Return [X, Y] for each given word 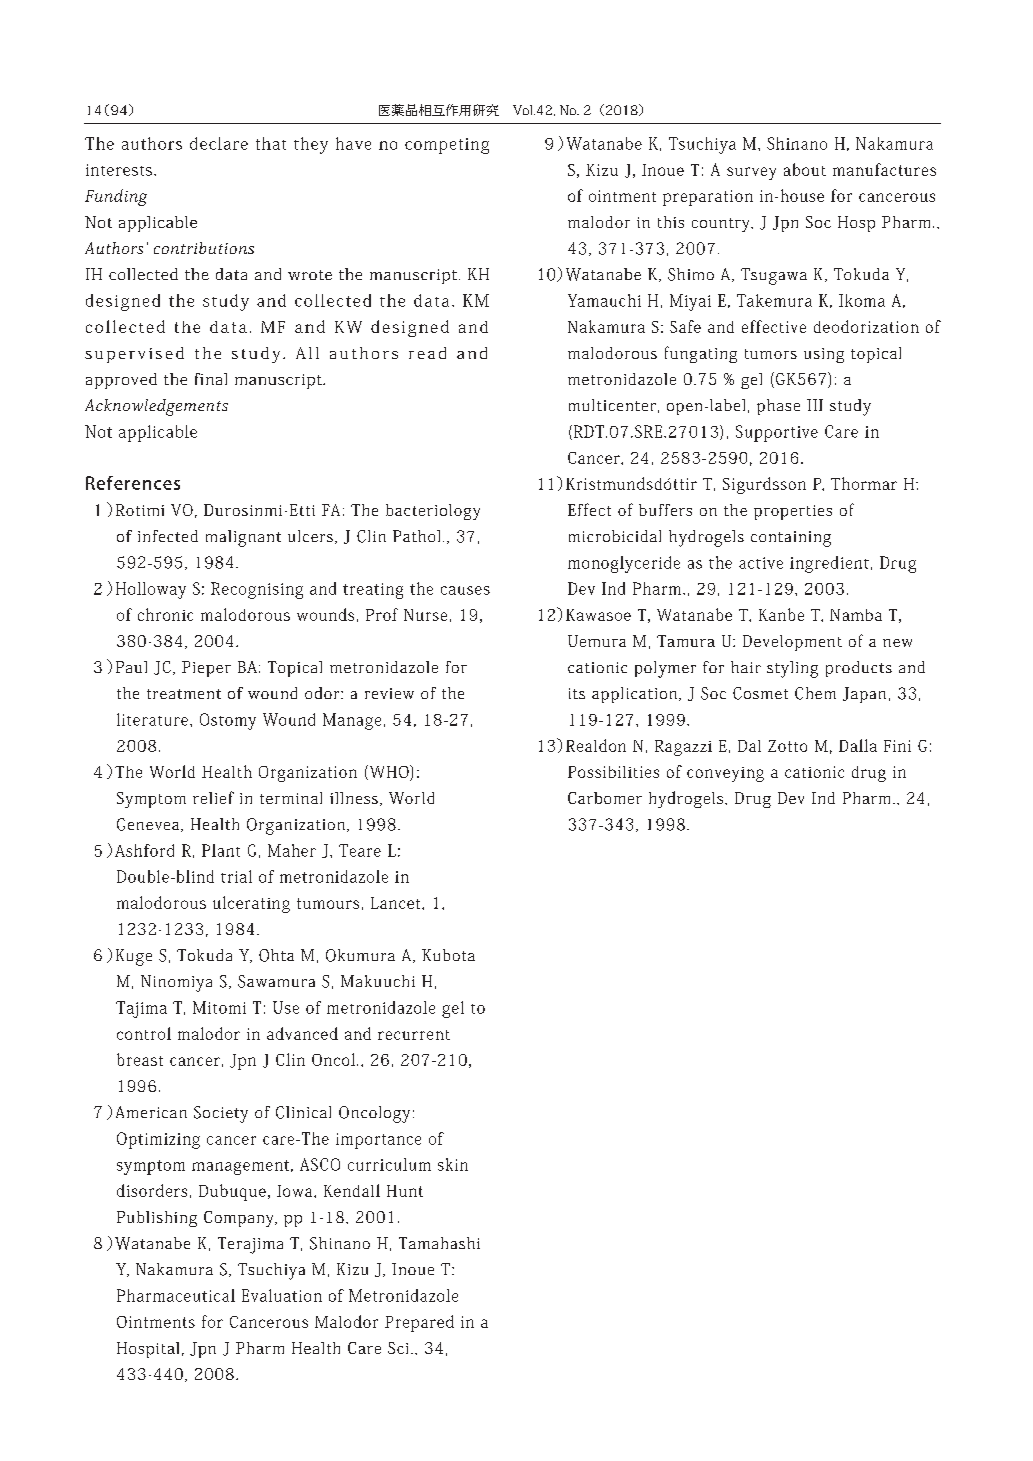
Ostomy [228, 721]
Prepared [419, 1323]
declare [219, 143]
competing [447, 146]
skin [453, 1164]
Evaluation [282, 1295]
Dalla [858, 745]
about [805, 169]
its [577, 693]
